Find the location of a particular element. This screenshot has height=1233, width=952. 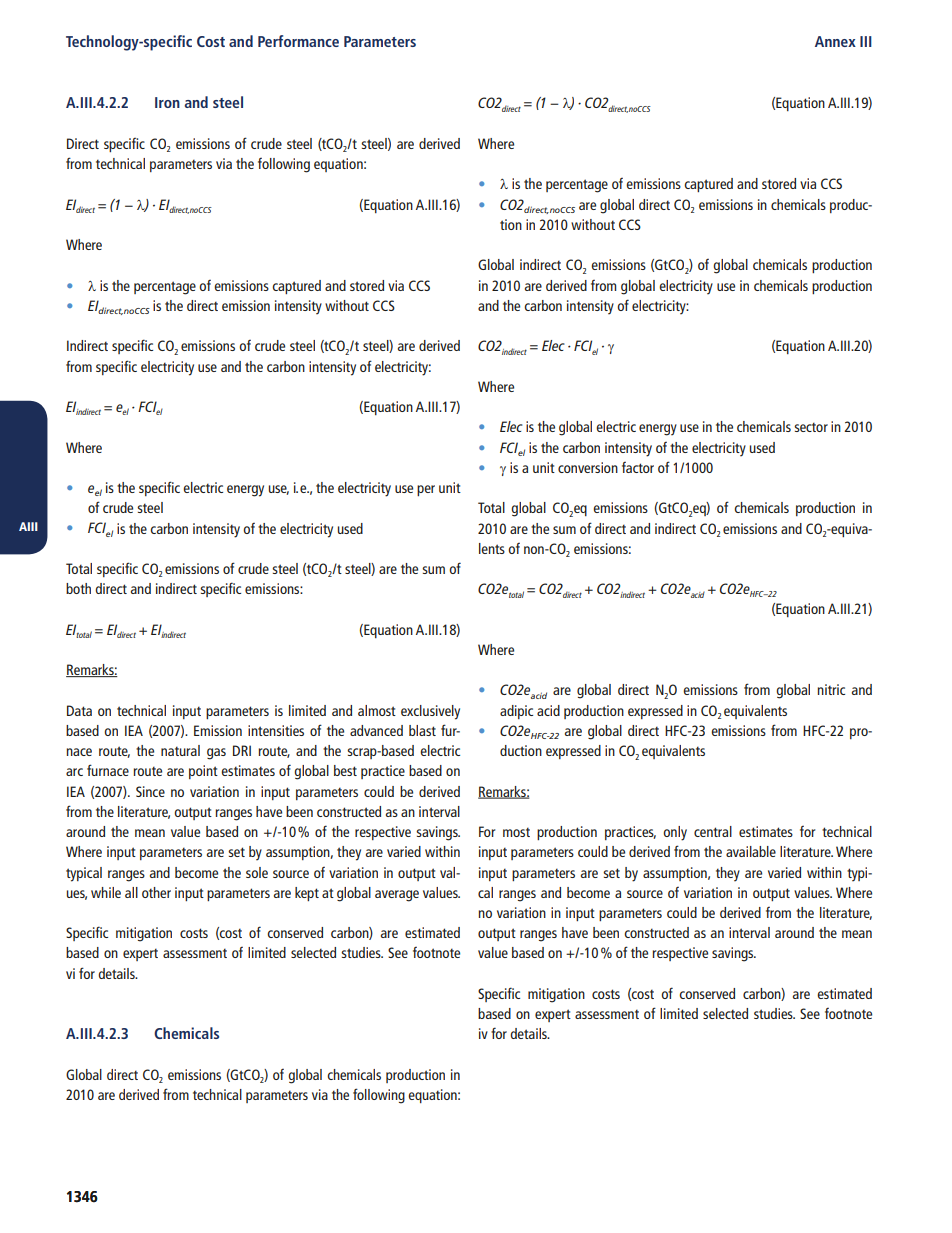

other is located at coordinates (156, 892).
